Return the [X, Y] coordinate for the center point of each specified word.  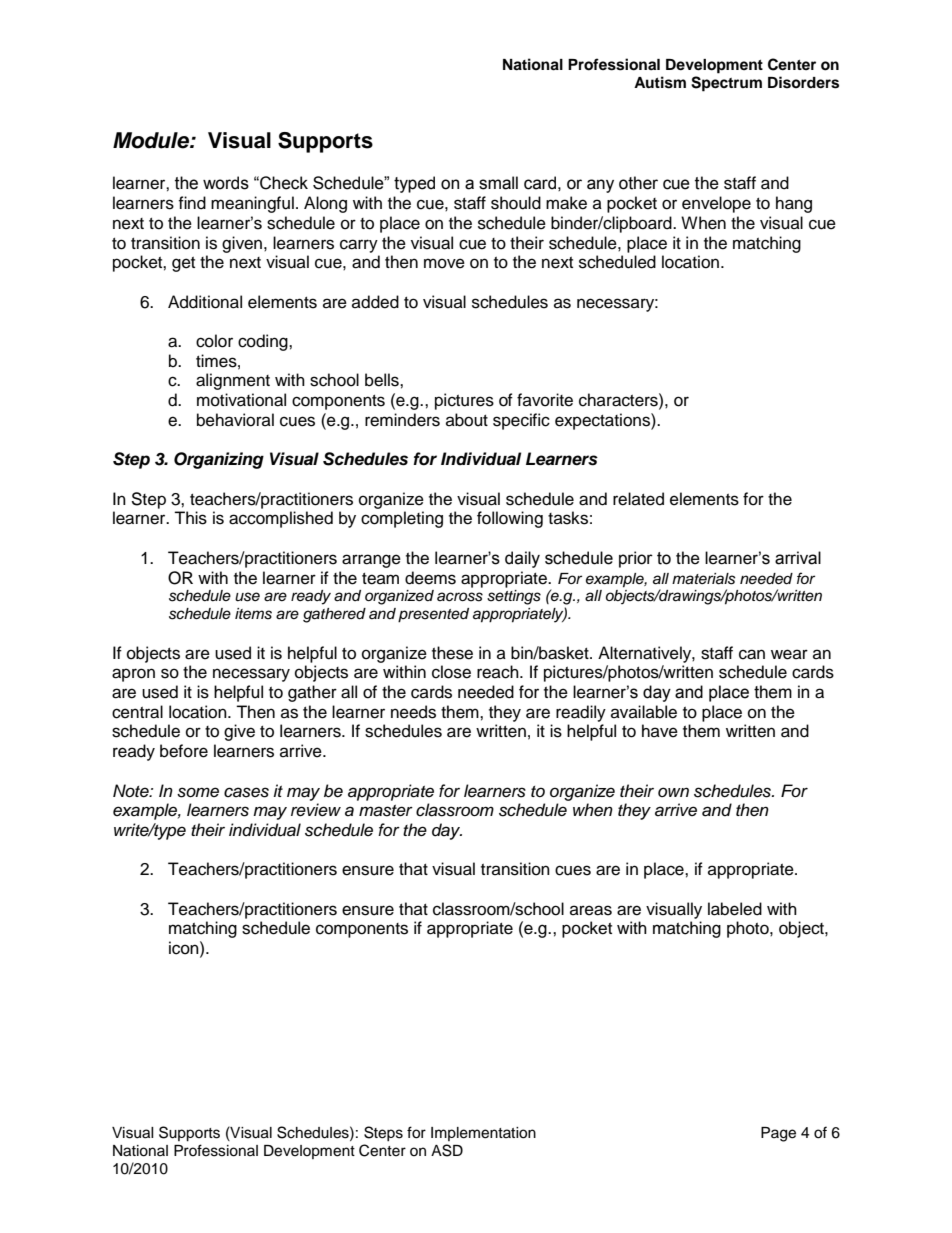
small [498, 183]
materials [704, 579]
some [198, 792]
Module [152, 140]
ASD [447, 1150]
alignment [233, 381]
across [460, 597]
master [386, 811]
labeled [735, 909]
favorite [545, 400]
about [467, 420]
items [253, 614]
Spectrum [726, 84]
